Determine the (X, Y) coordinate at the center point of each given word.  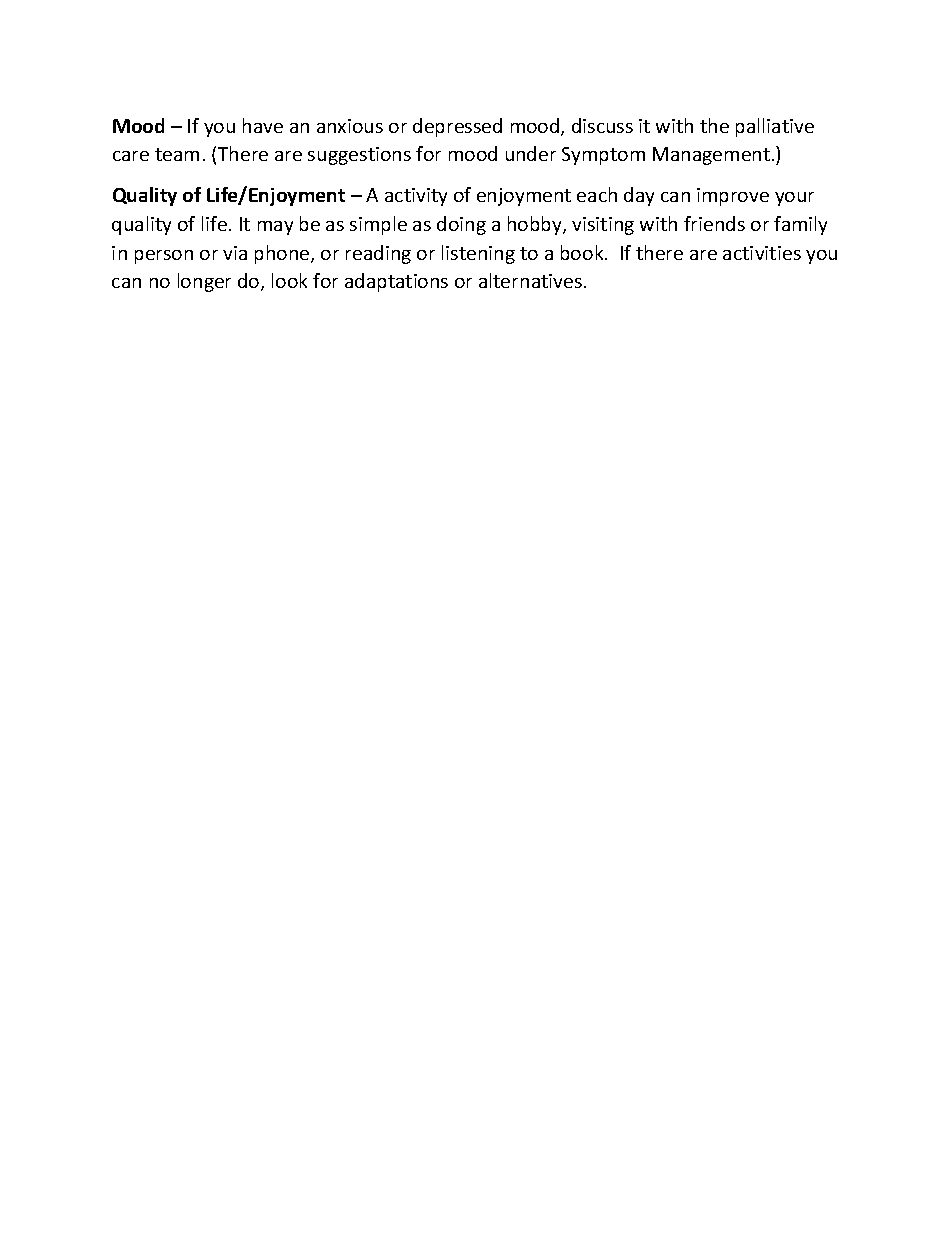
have (263, 125)
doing (461, 225)
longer (204, 282)
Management (711, 156)
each (597, 194)
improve (733, 197)
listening (478, 254)
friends (714, 223)
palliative (775, 127)
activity (416, 197)
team (177, 154)
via (235, 253)
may (275, 228)
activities (762, 253)
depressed (457, 127)
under (531, 153)
